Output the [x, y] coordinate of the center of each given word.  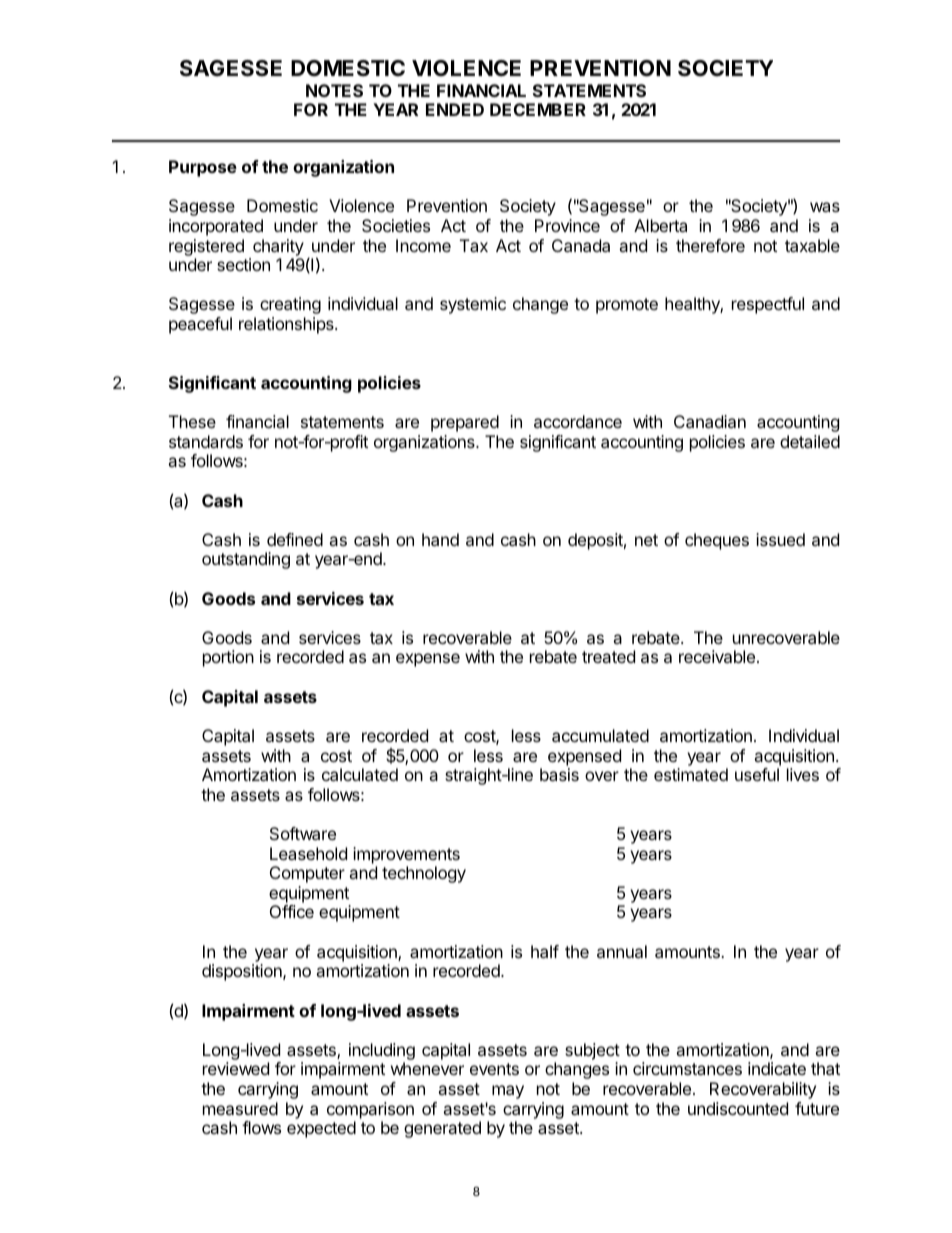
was [825, 207]
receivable [717, 656]
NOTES [334, 90]
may [508, 1092]
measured [240, 1108]
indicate [777, 1068]
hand [440, 539]
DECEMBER [538, 109]
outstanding [246, 560]
